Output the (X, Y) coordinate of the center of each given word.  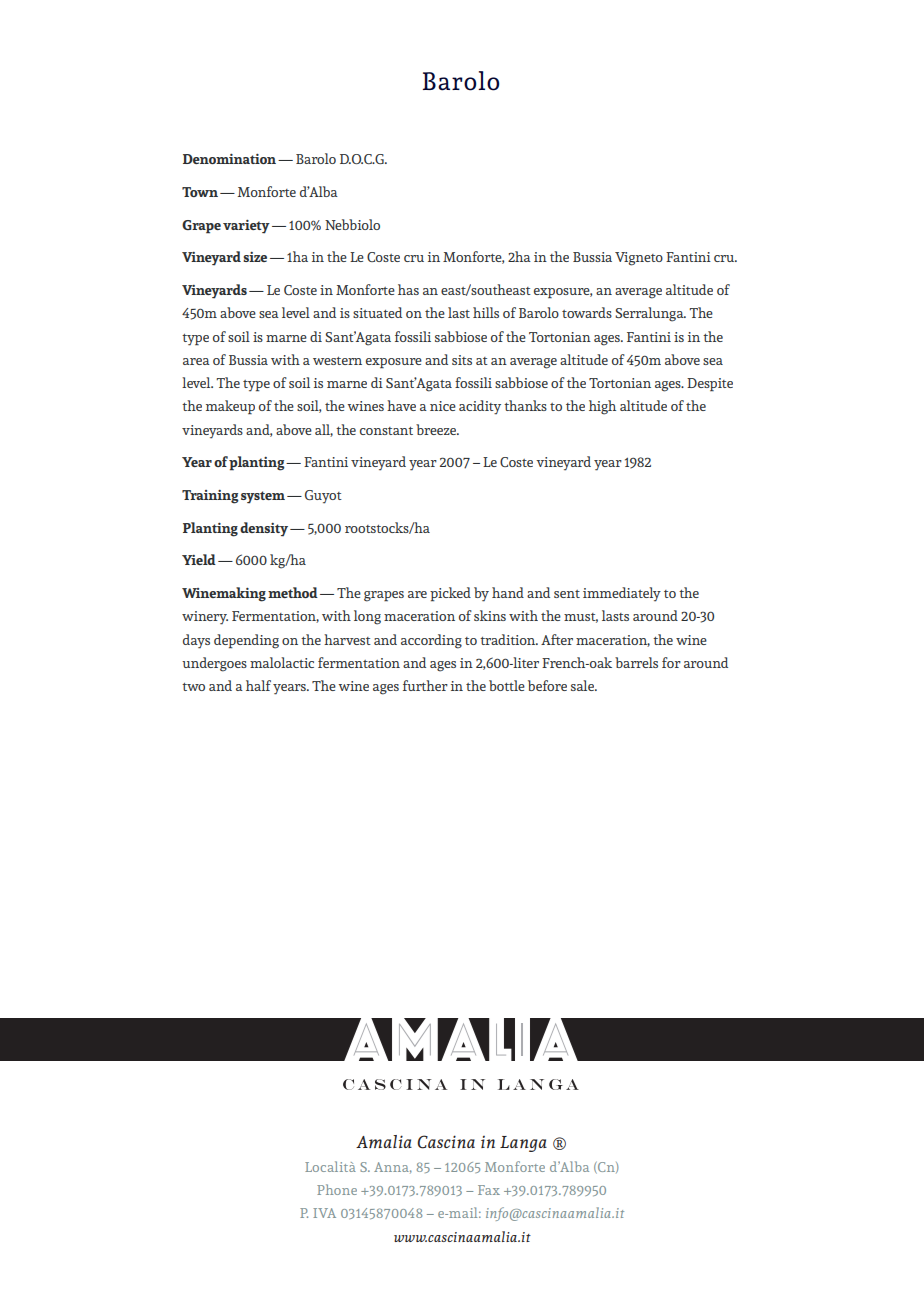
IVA (324, 1213)
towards (587, 312)
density (264, 529)
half (258, 685)
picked (450, 594)
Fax (489, 1190)
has (408, 289)
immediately (622, 594)
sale (584, 685)
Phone (337, 1189)
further (425, 685)
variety (246, 227)
